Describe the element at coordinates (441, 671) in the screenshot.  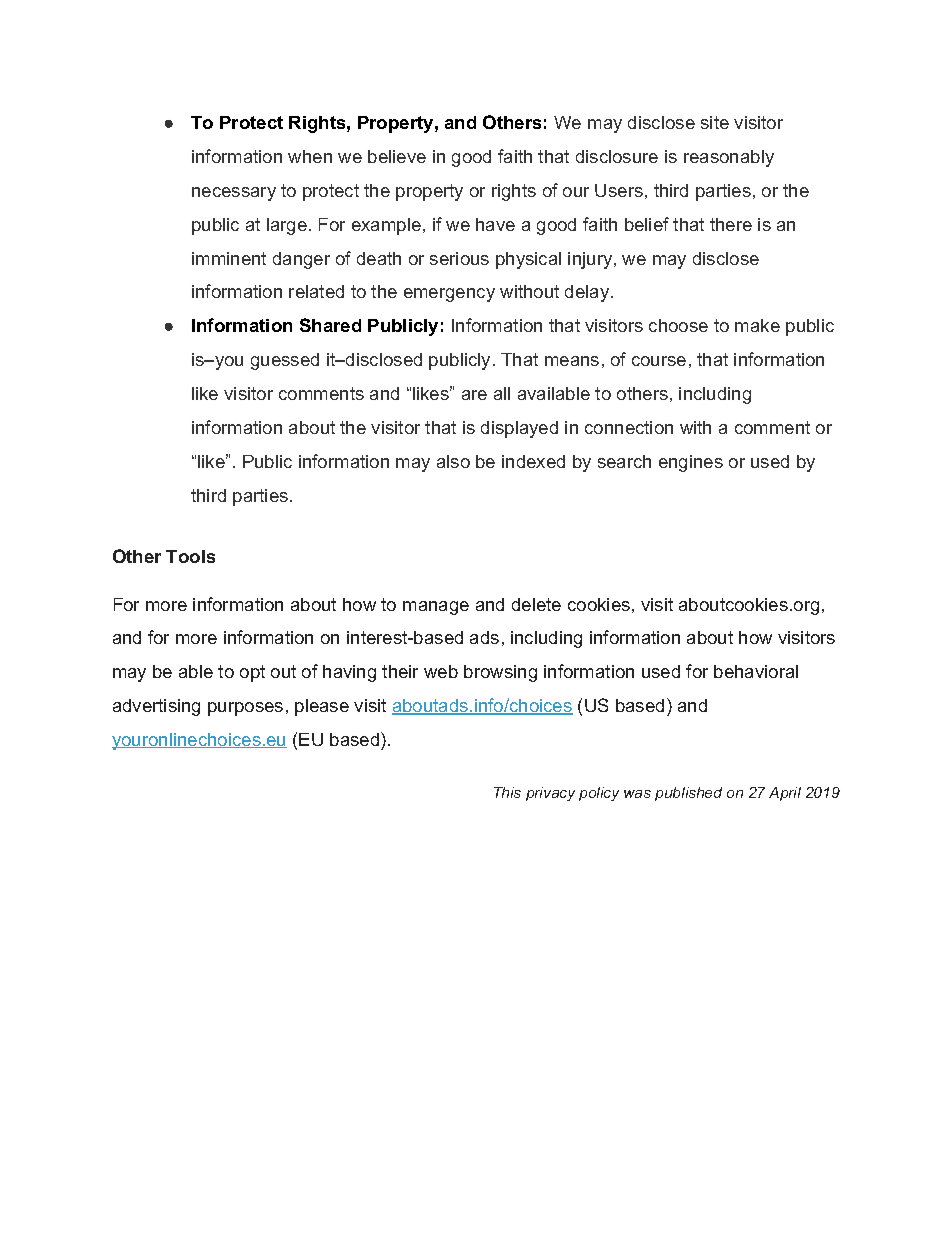
I see `web` at that location.
